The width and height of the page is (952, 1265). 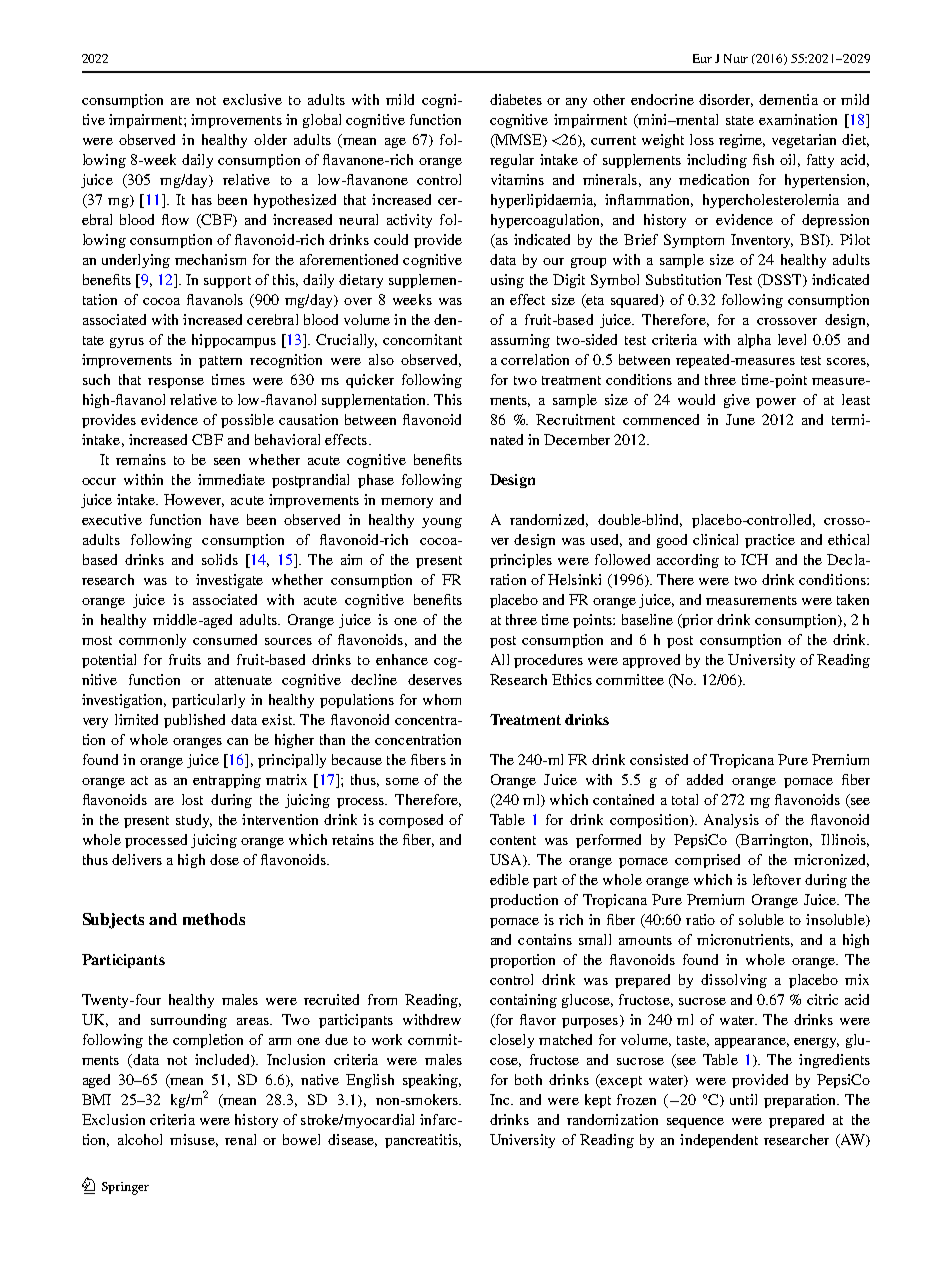 I want to click on regular, so click(x=512, y=161).
